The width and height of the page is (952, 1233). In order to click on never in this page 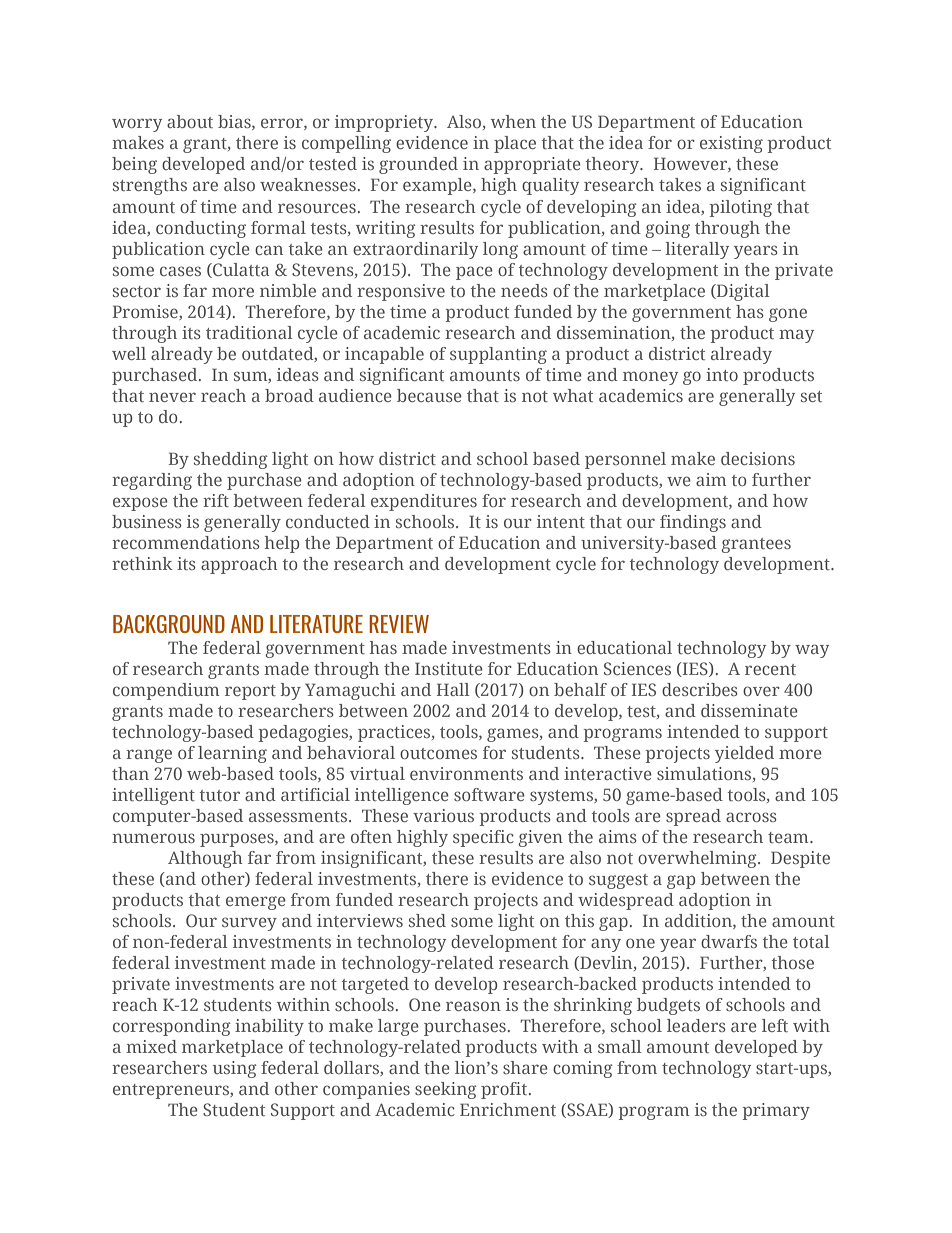, I will do `click(172, 397)`.
